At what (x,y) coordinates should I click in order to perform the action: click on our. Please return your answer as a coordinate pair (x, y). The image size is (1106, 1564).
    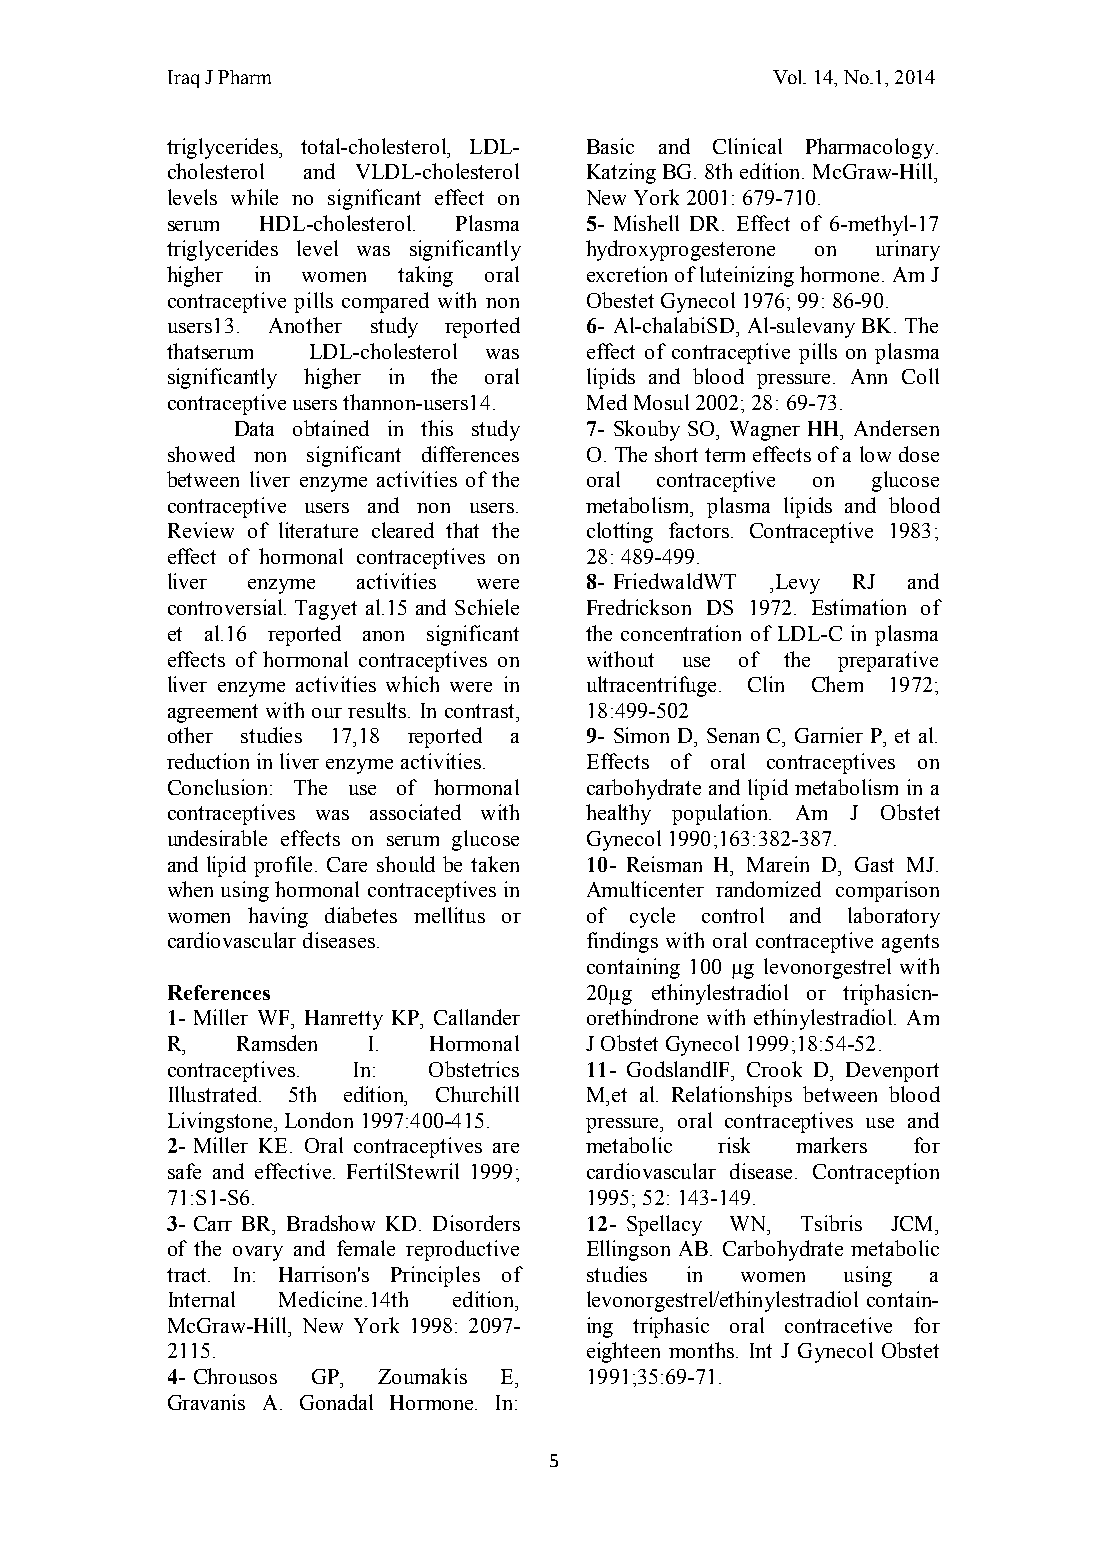
    Looking at the image, I should click on (327, 713).
